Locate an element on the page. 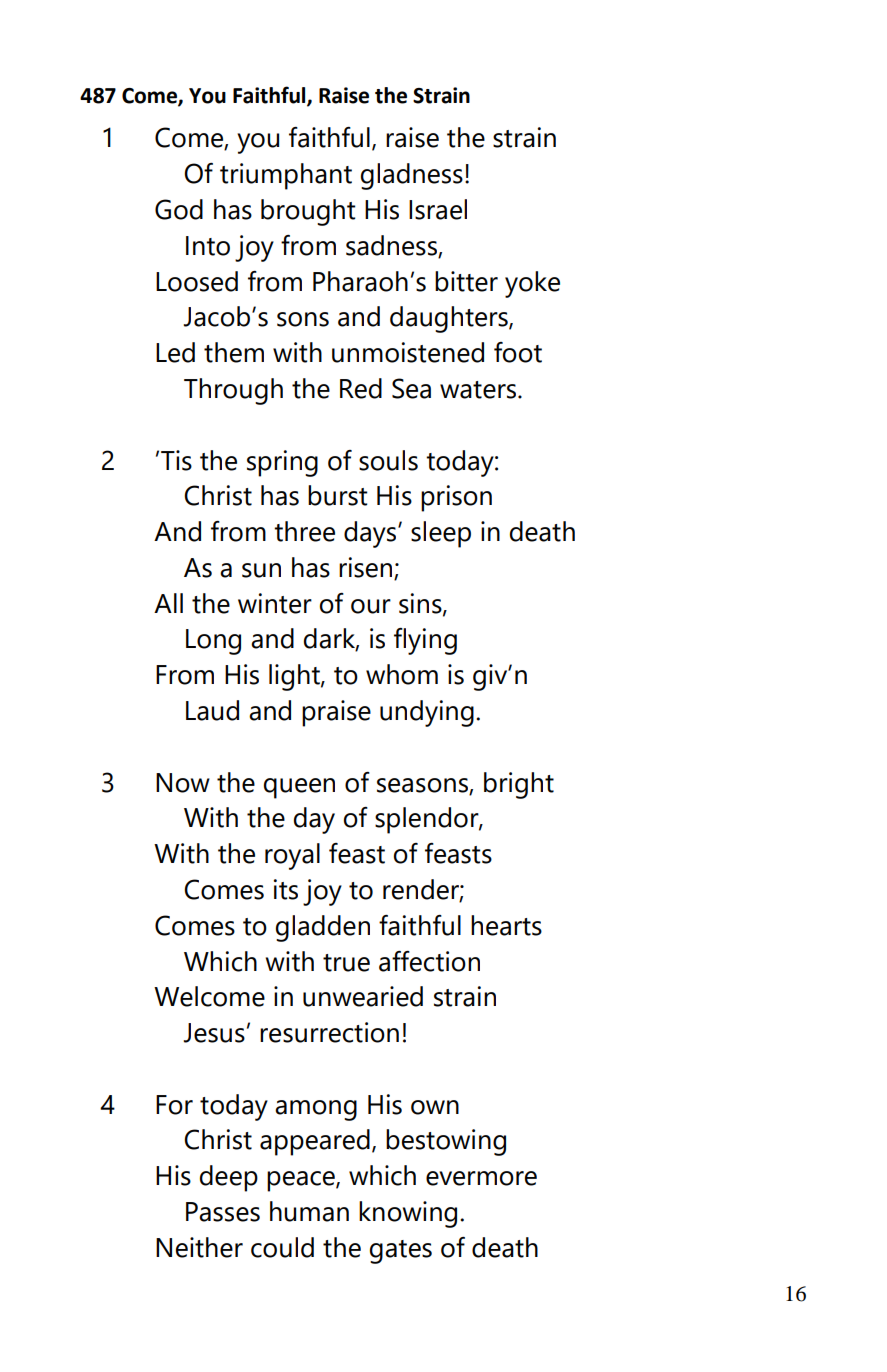 Image resolution: width=887 pixels, height=1372 pixels. Passes is located at coordinates (223, 1212).
